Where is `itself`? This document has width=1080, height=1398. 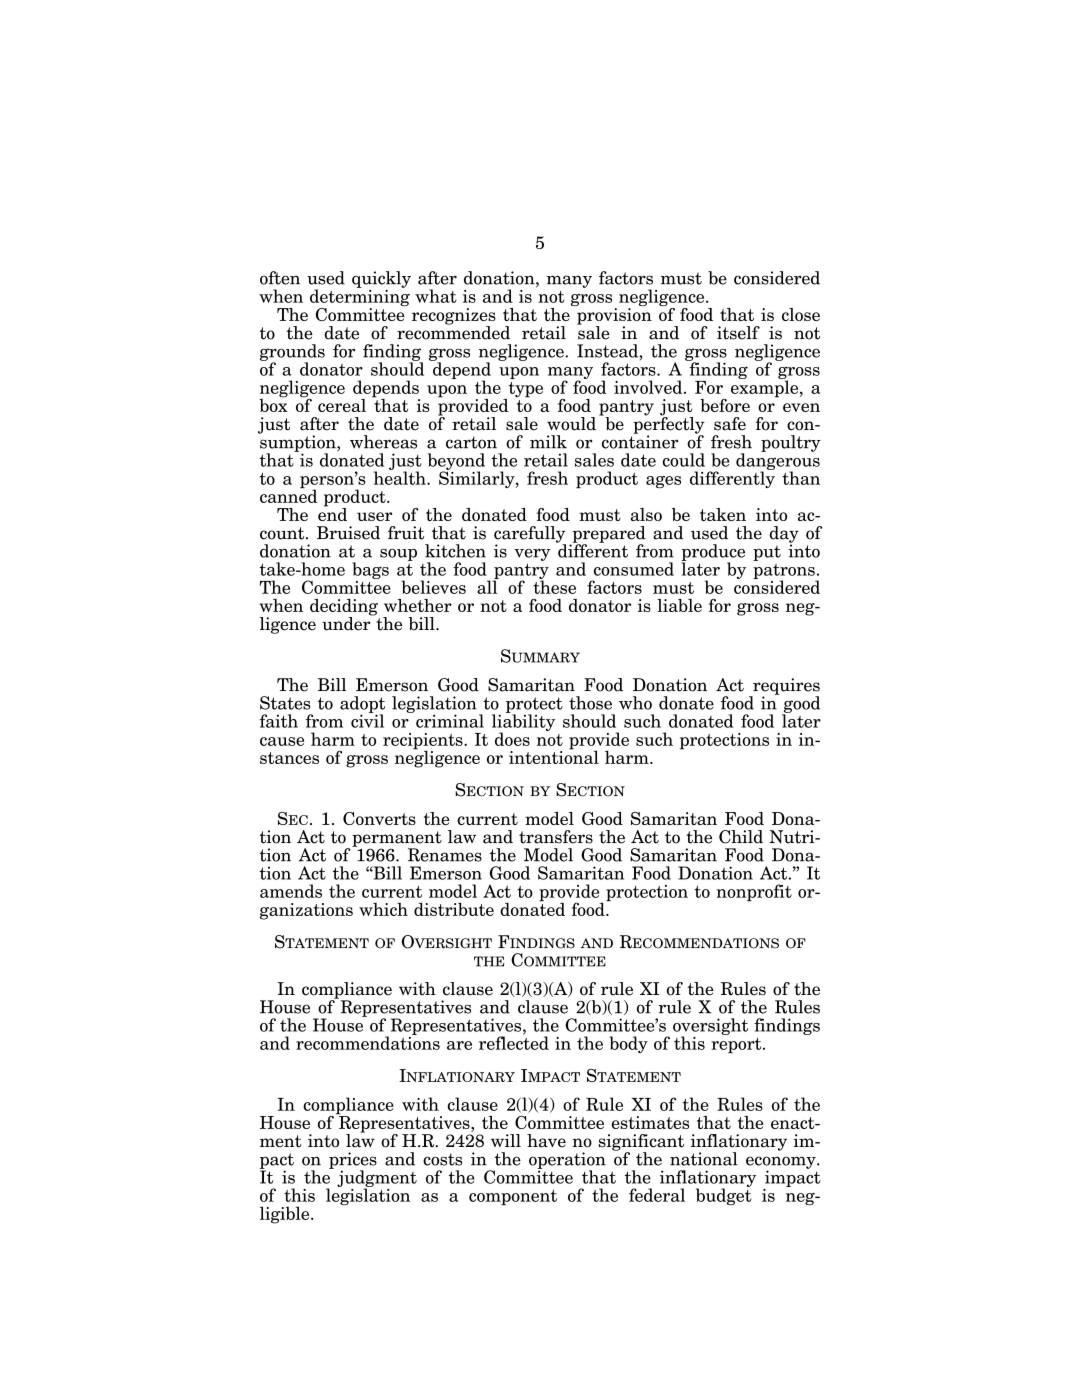
itself is located at coordinates (738, 333).
